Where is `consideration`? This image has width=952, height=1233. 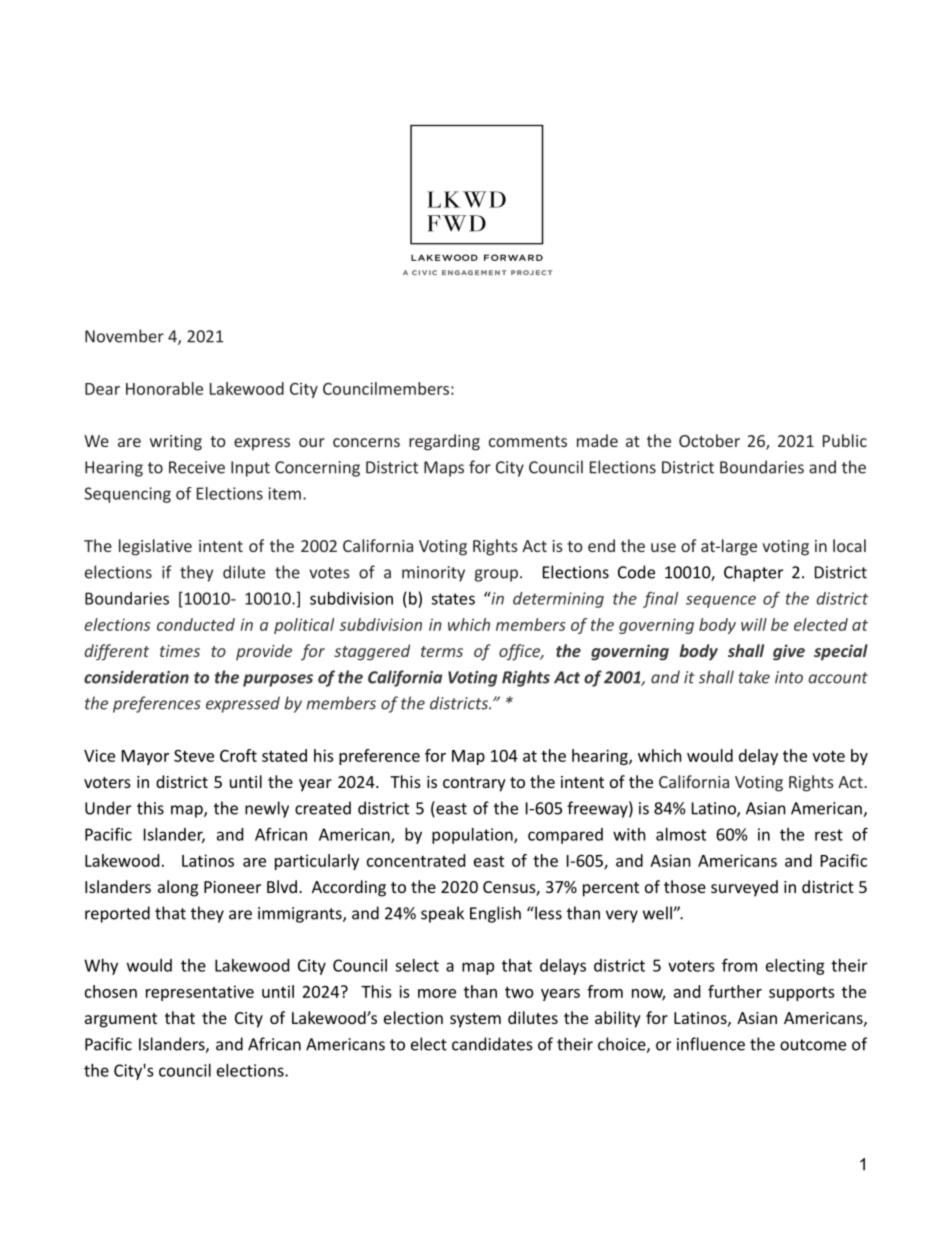
consideration is located at coordinates (136, 677).
